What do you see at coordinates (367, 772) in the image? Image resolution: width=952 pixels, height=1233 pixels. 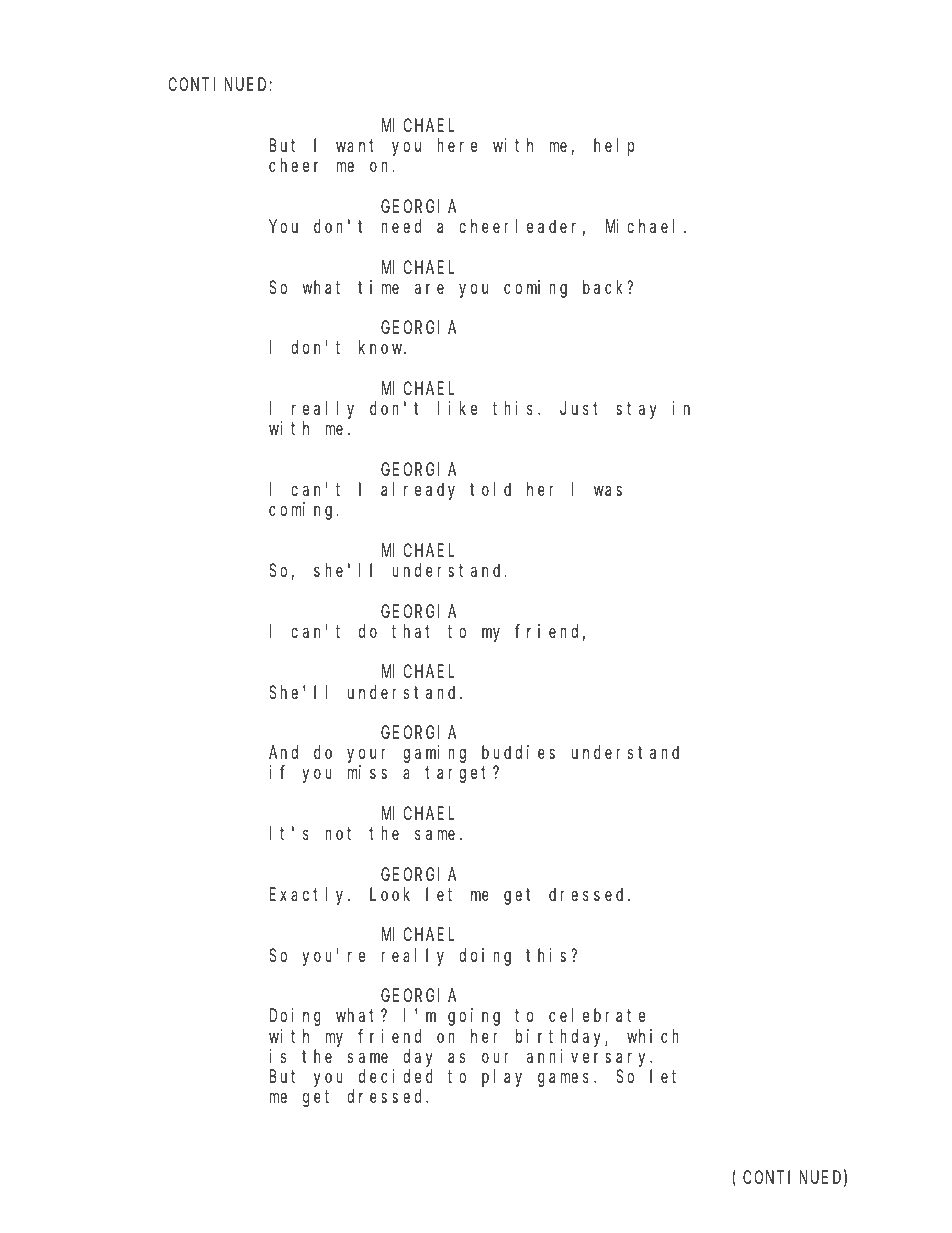 I see `miss` at bounding box center [367, 772].
